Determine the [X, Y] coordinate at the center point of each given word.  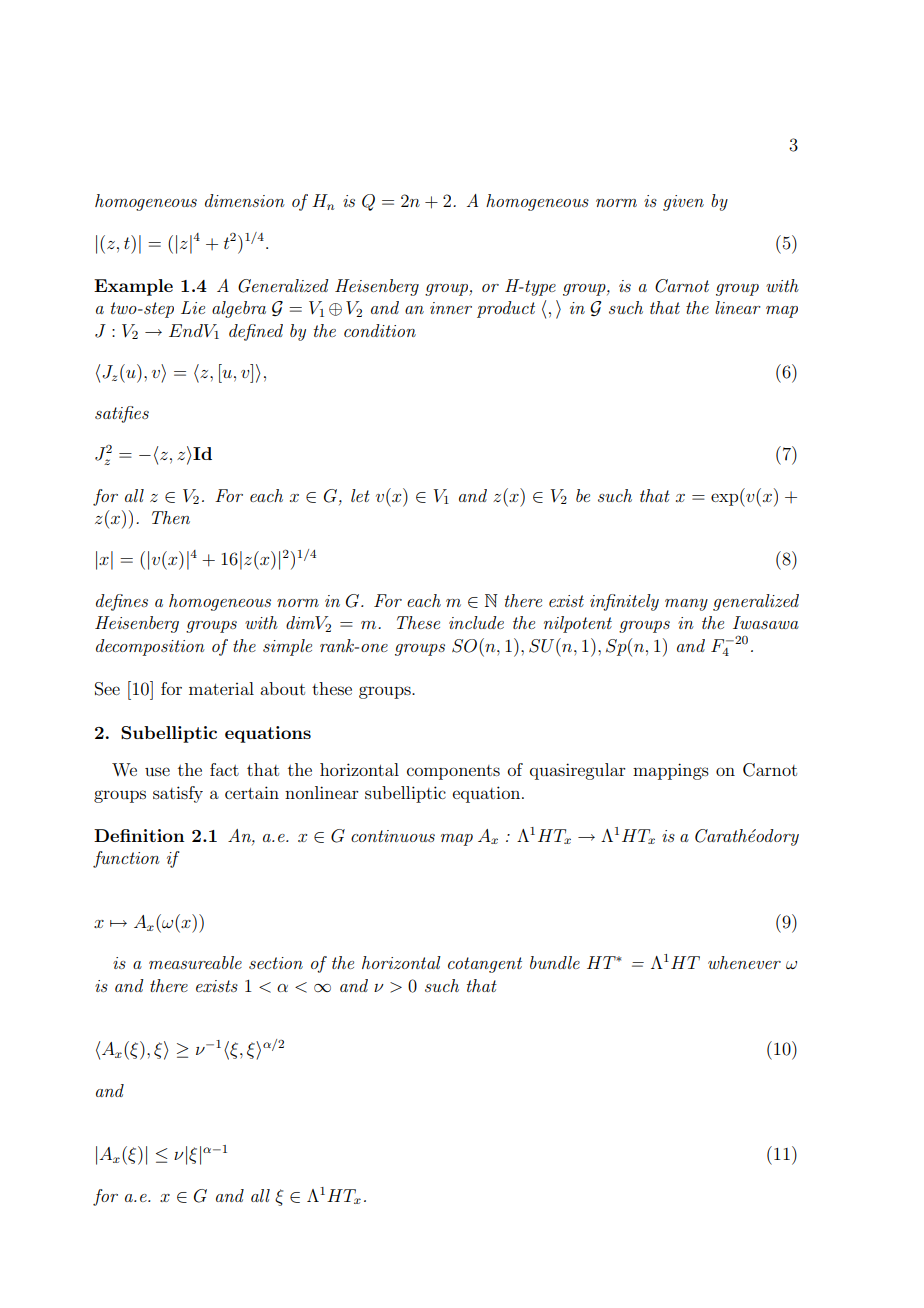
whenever [744, 962]
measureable [195, 962]
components [453, 772]
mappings [671, 771]
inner [451, 308]
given [683, 203]
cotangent [485, 965]
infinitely [624, 602]
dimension [245, 200]
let [360, 495]
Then [171, 517]
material [221, 688]
